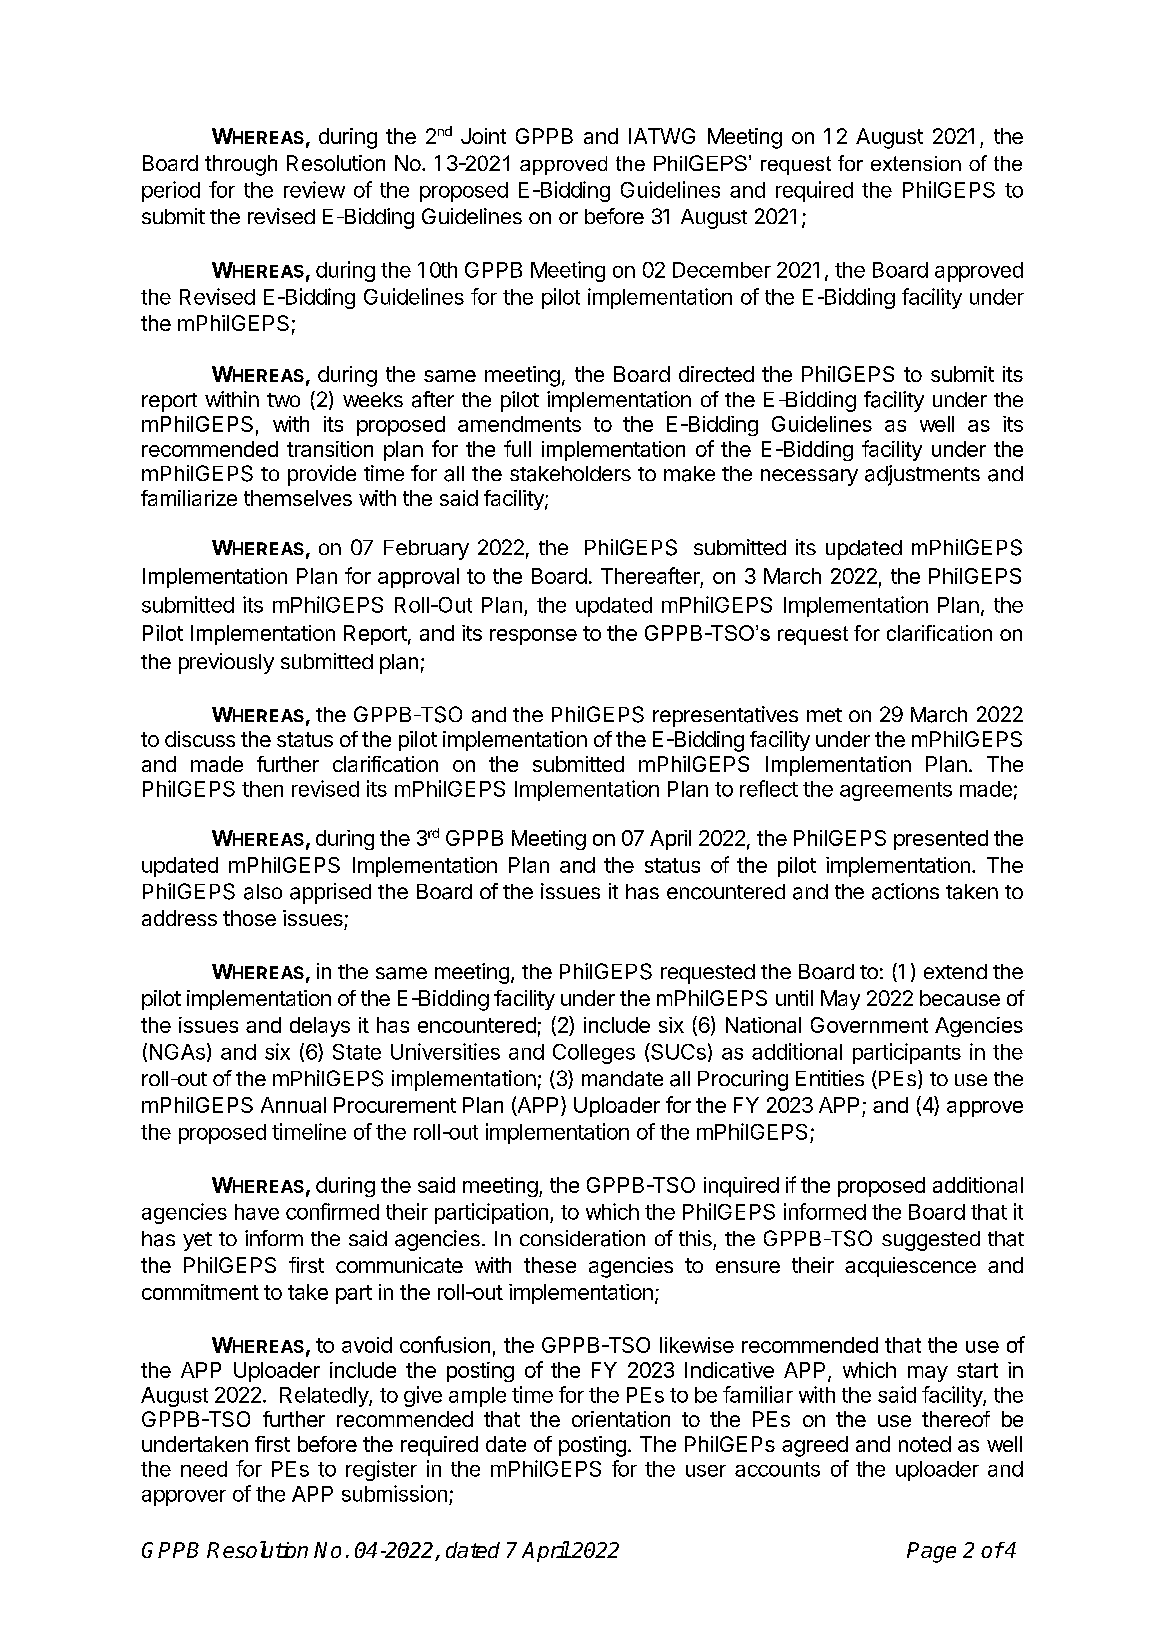 The image size is (1164, 1645). I want to click on through, so click(241, 165).
